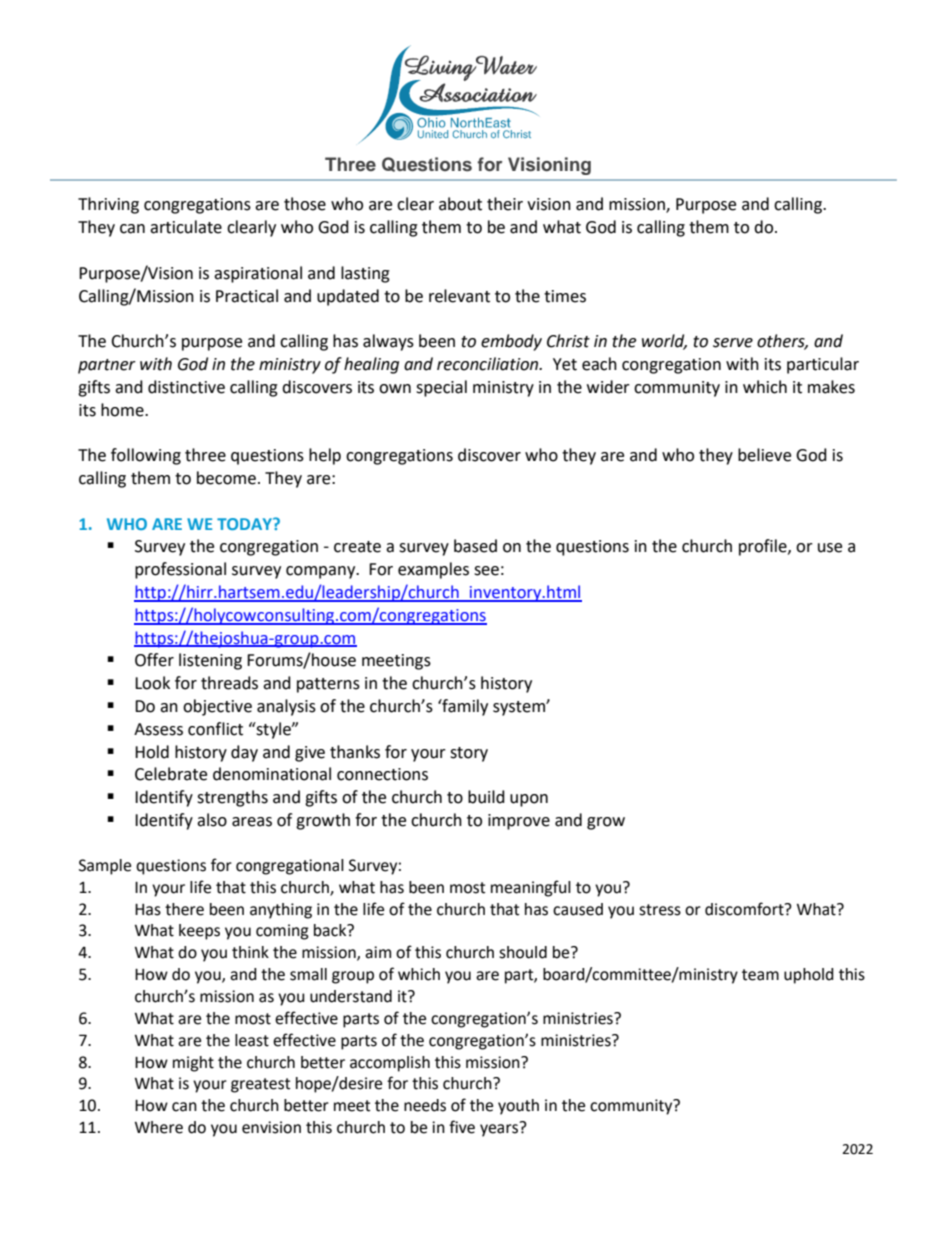 The image size is (952, 1233). Describe the element at coordinates (760, 975) in the screenshot. I see `team` at that location.
